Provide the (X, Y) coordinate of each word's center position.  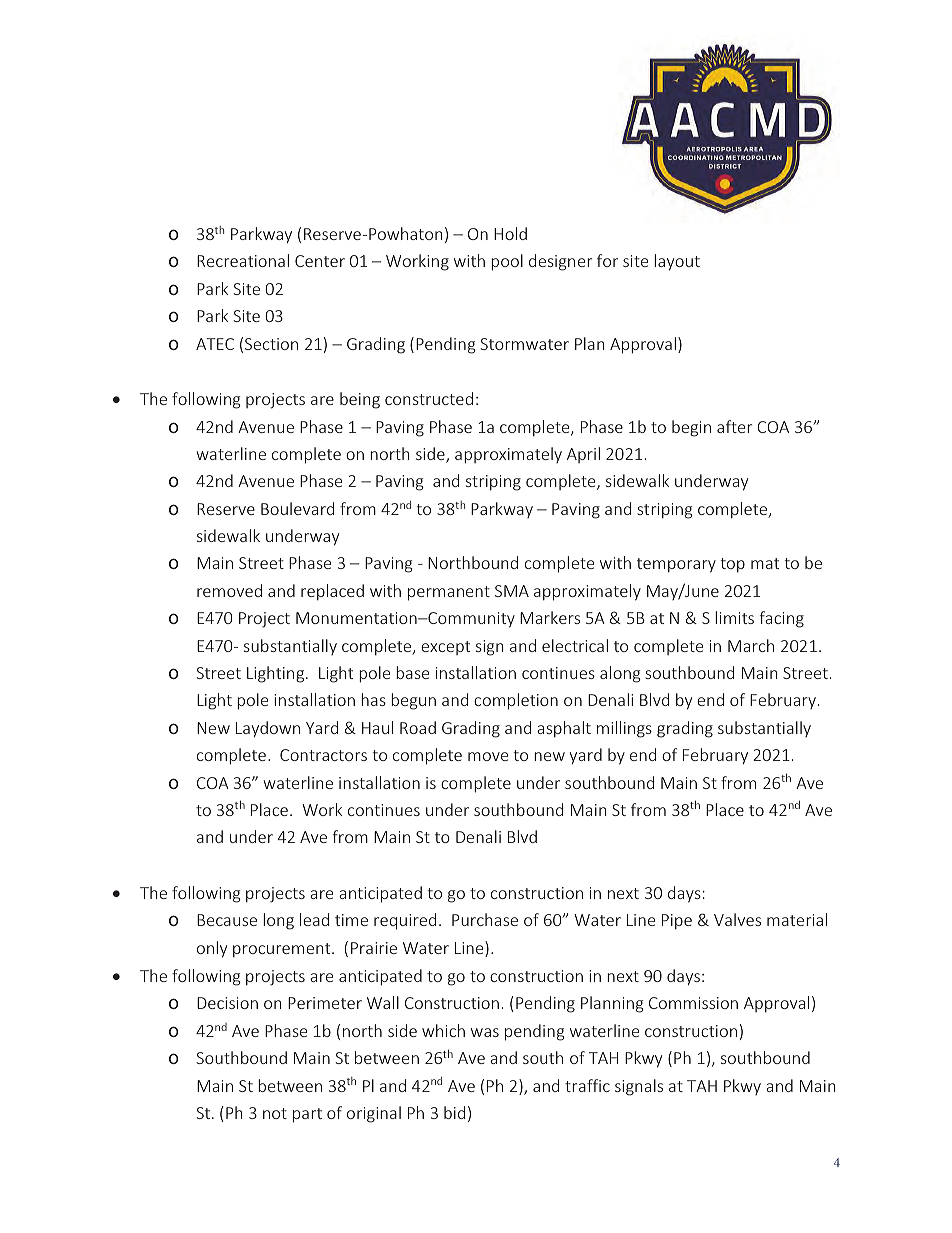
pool (507, 262)
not (275, 1113)
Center (320, 261)
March (751, 645)
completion (516, 701)
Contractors (323, 755)
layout (677, 262)
